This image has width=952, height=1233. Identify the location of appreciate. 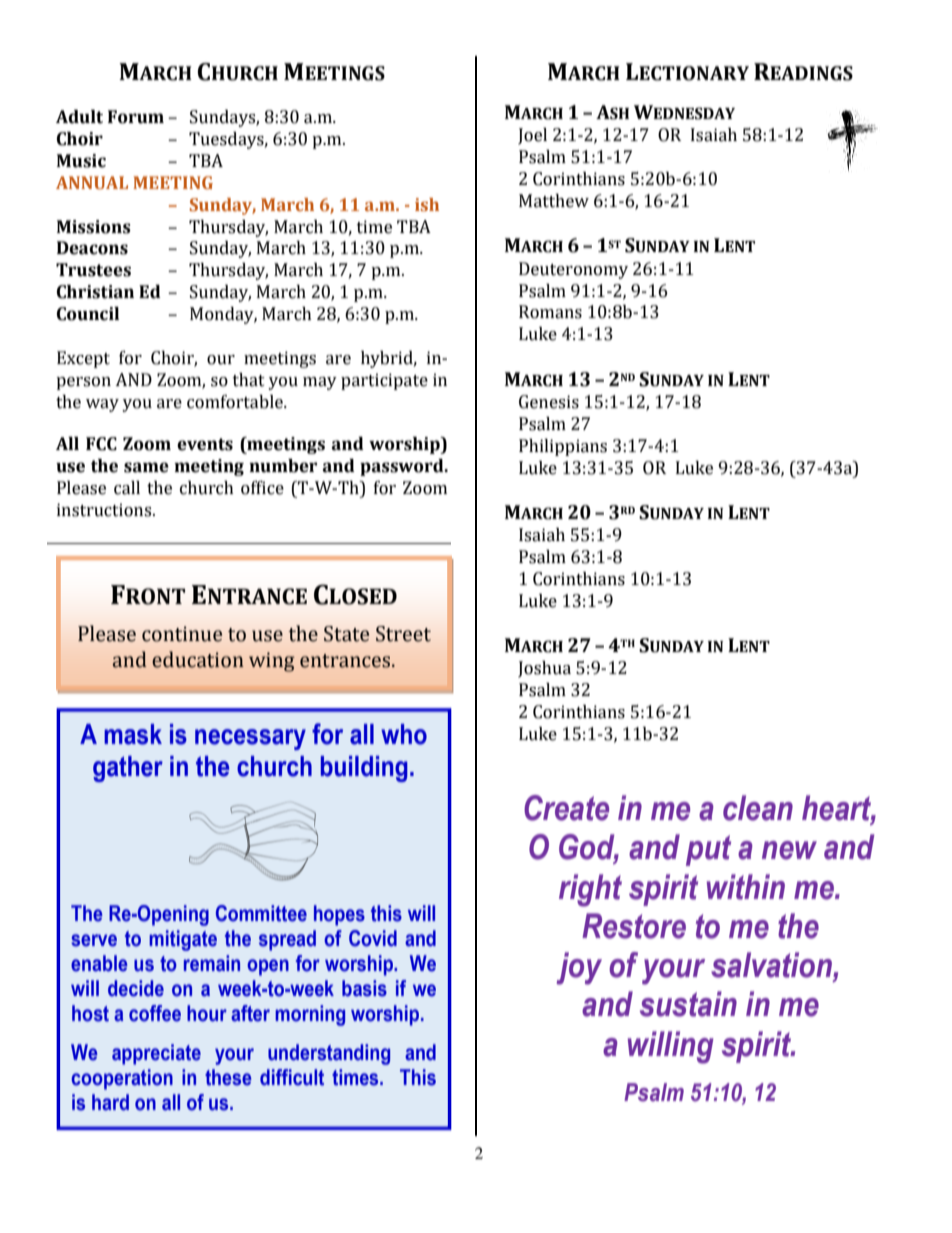
(156, 1054).
